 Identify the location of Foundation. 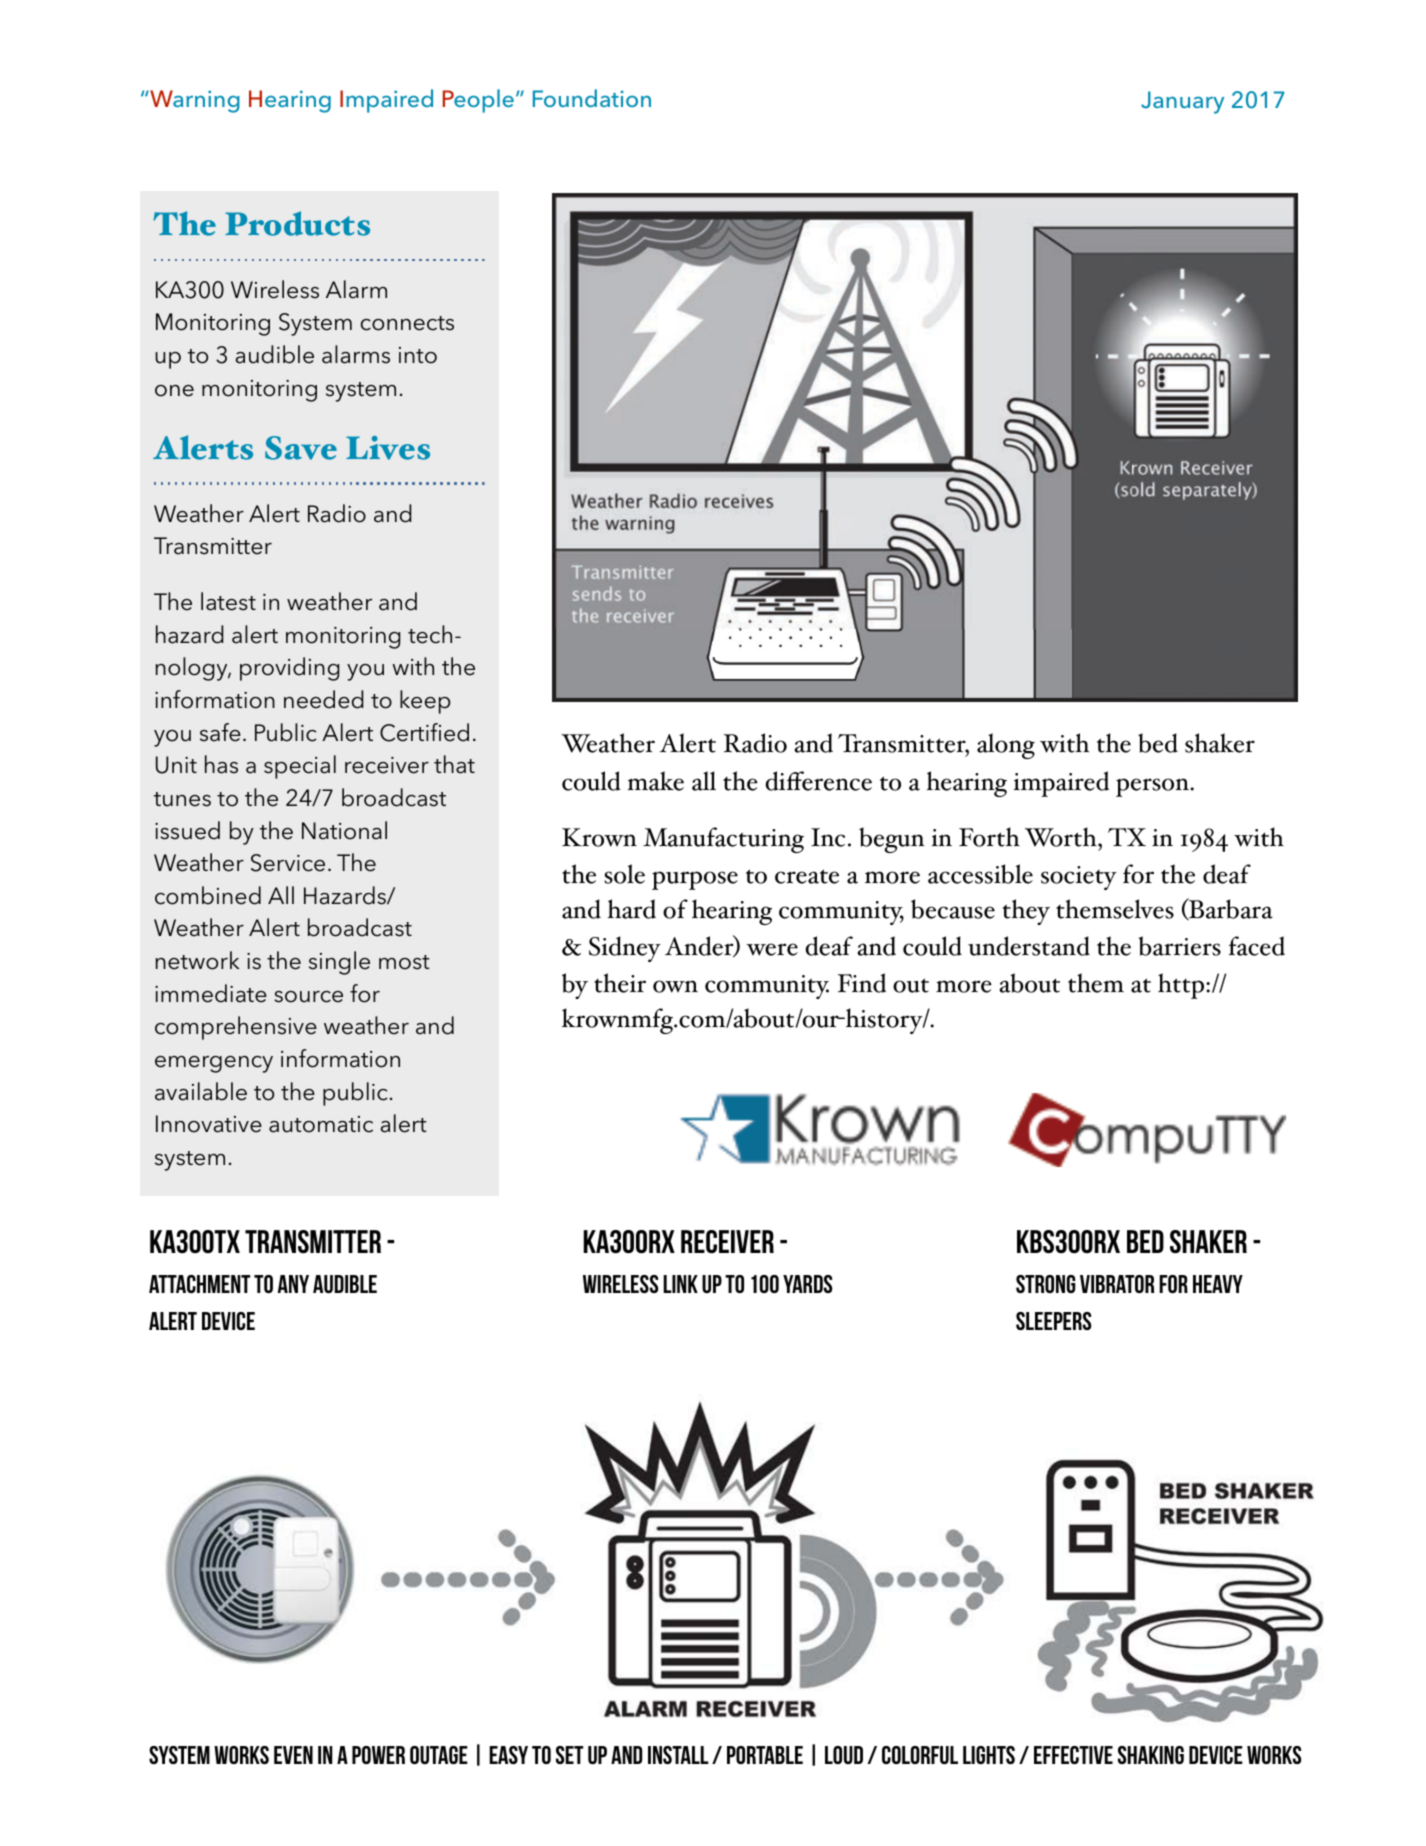
(592, 98).
